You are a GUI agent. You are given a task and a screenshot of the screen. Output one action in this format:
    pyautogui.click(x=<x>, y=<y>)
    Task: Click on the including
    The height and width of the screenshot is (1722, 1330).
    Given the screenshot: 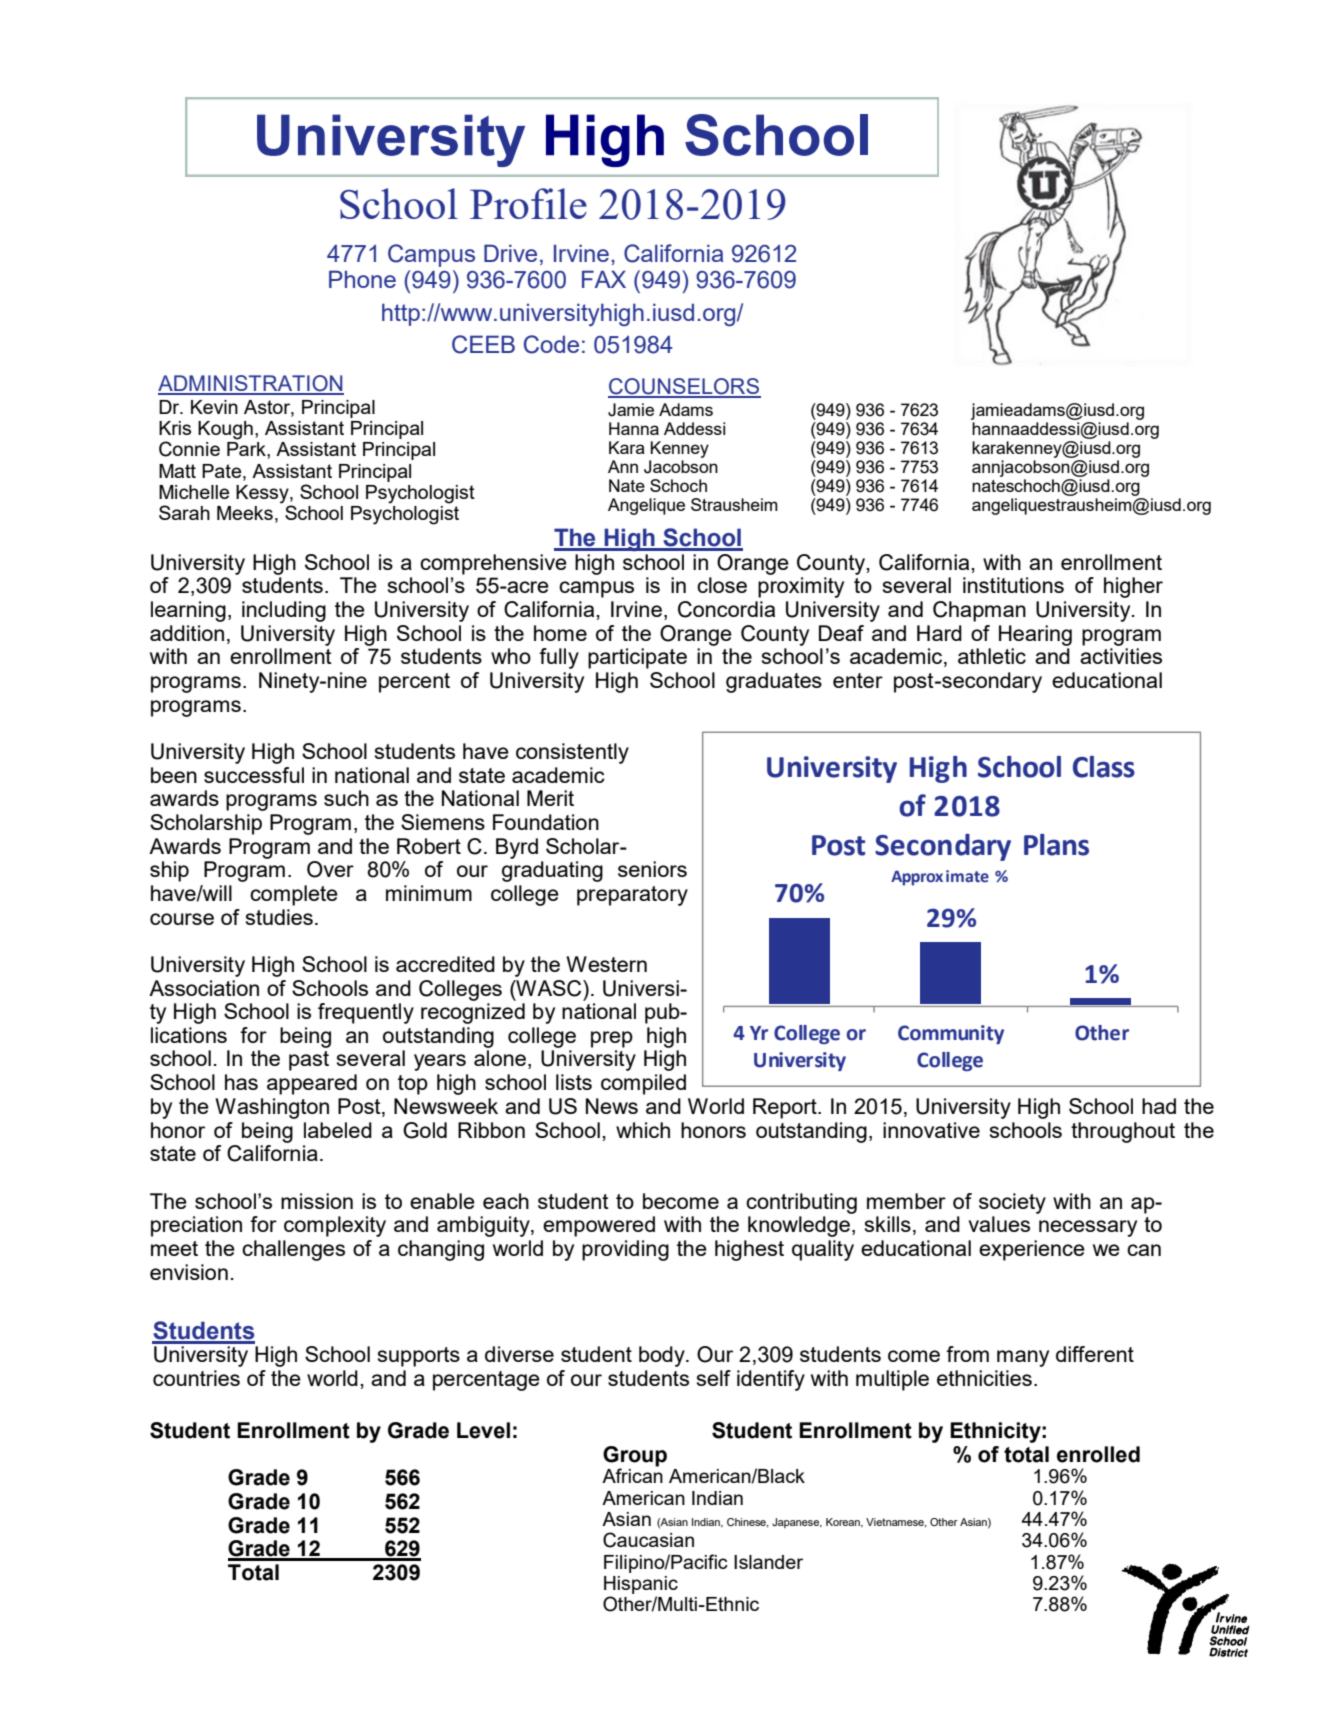 What is the action you would take?
    pyautogui.click(x=284, y=611)
